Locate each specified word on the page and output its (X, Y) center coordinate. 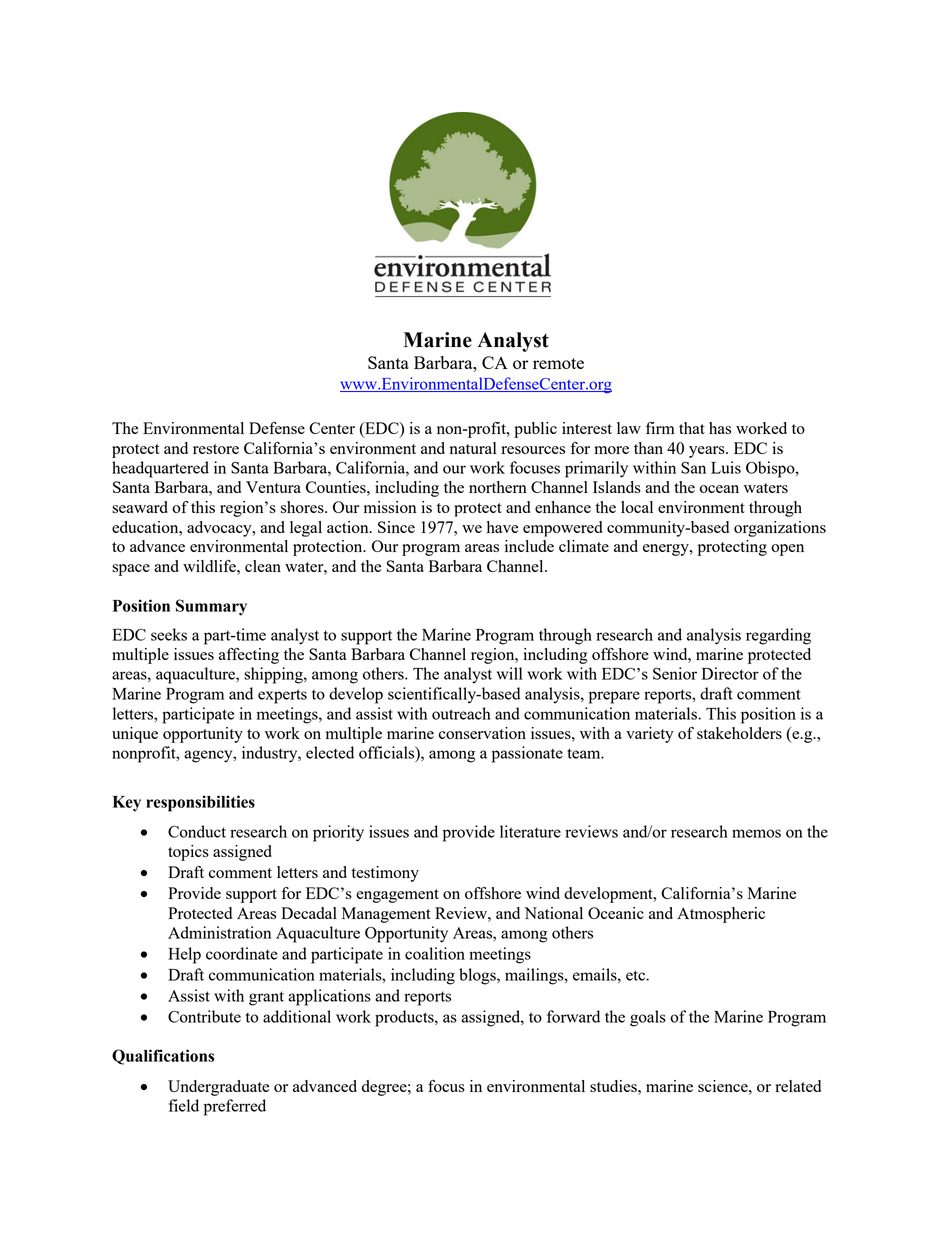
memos (756, 833)
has (720, 428)
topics (188, 853)
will (510, 673)
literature (530, 831)
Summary (211, 607)
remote (558, 363)
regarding (778, 636)
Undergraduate (218, 1088)
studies (614, 1086)
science (724, 1086)
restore (216, 449)
